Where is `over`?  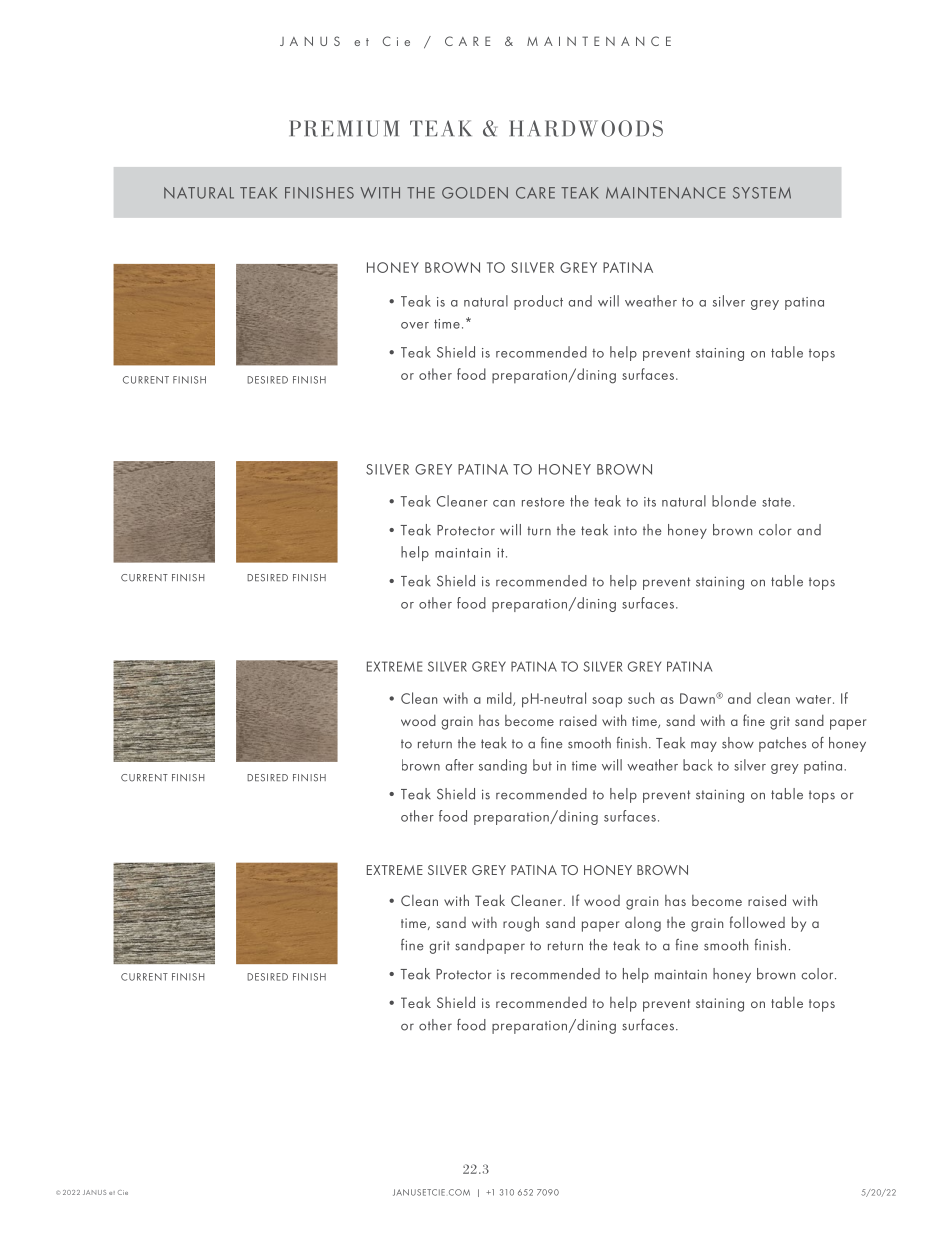 over is located at coordinates (415, 325).
